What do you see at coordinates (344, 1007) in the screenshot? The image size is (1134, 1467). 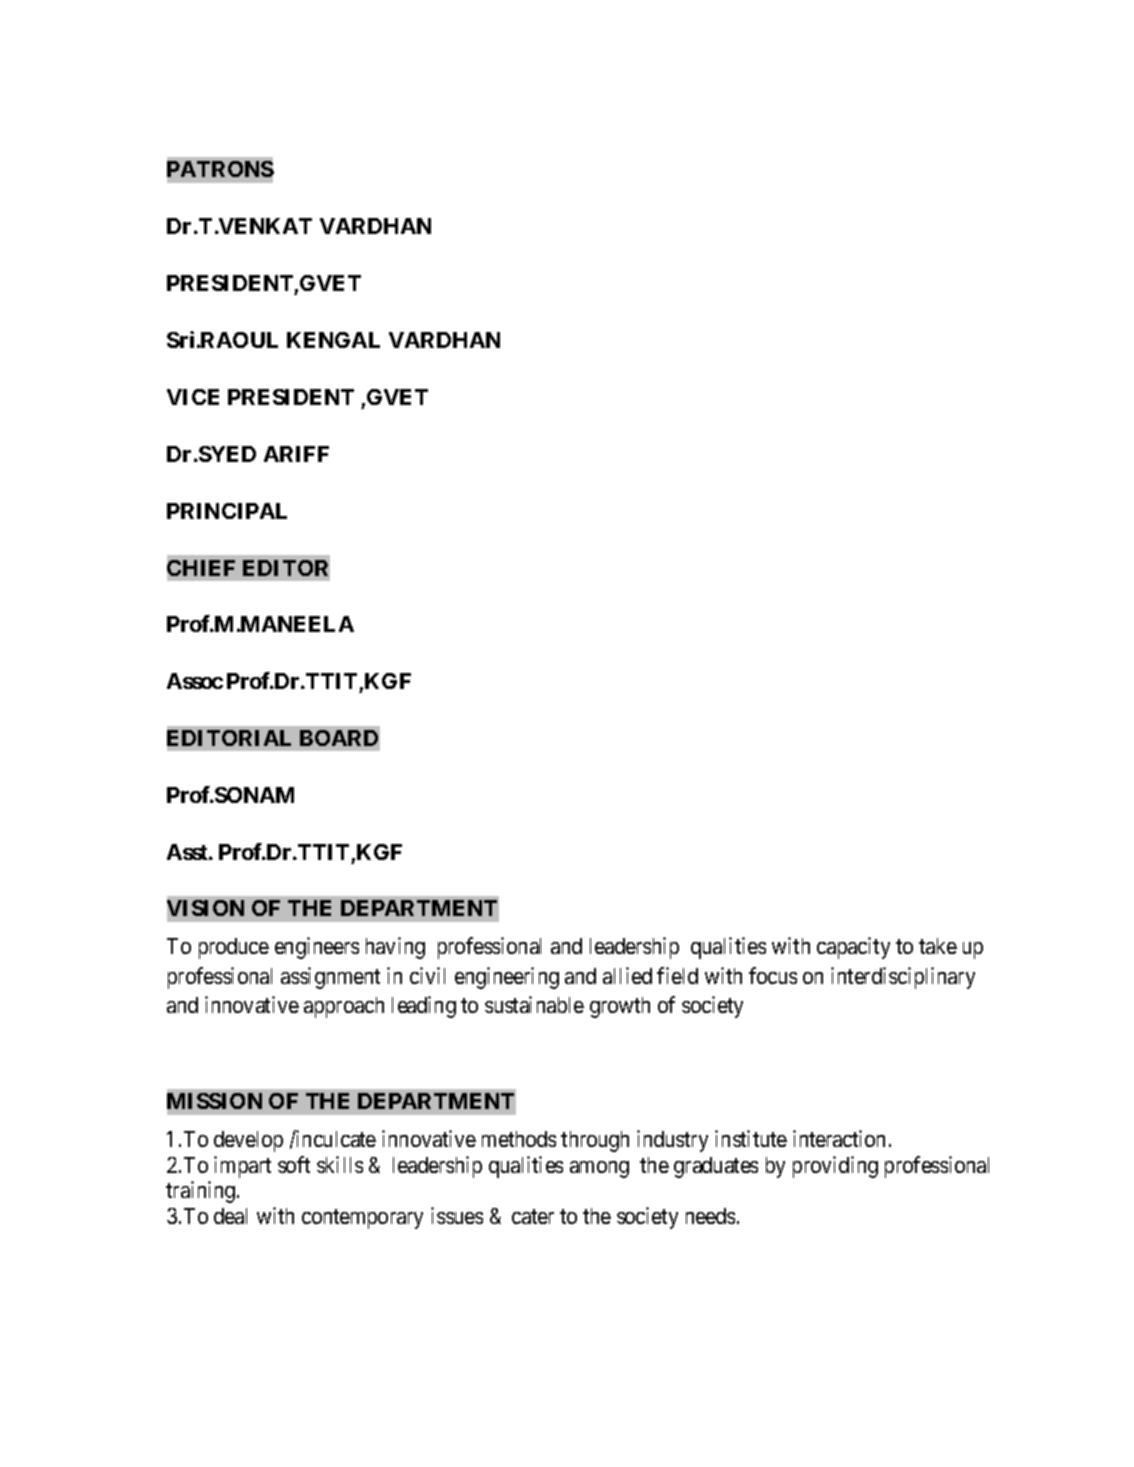 I see `approach` at bounding box center [344, 1007].
